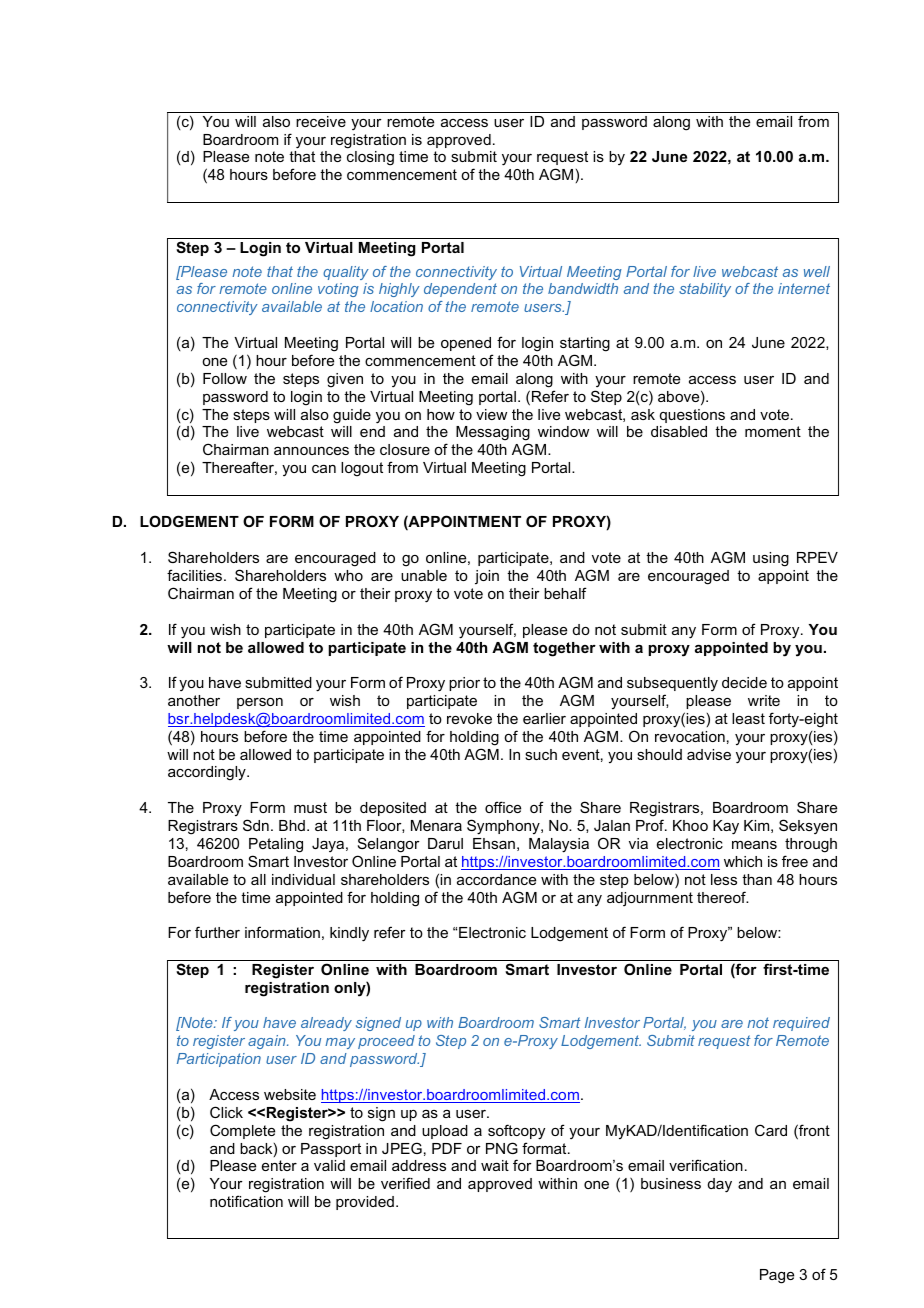 The width and height of the screenshot is (924, 1308). I want to click on well, so click(817, 271).
